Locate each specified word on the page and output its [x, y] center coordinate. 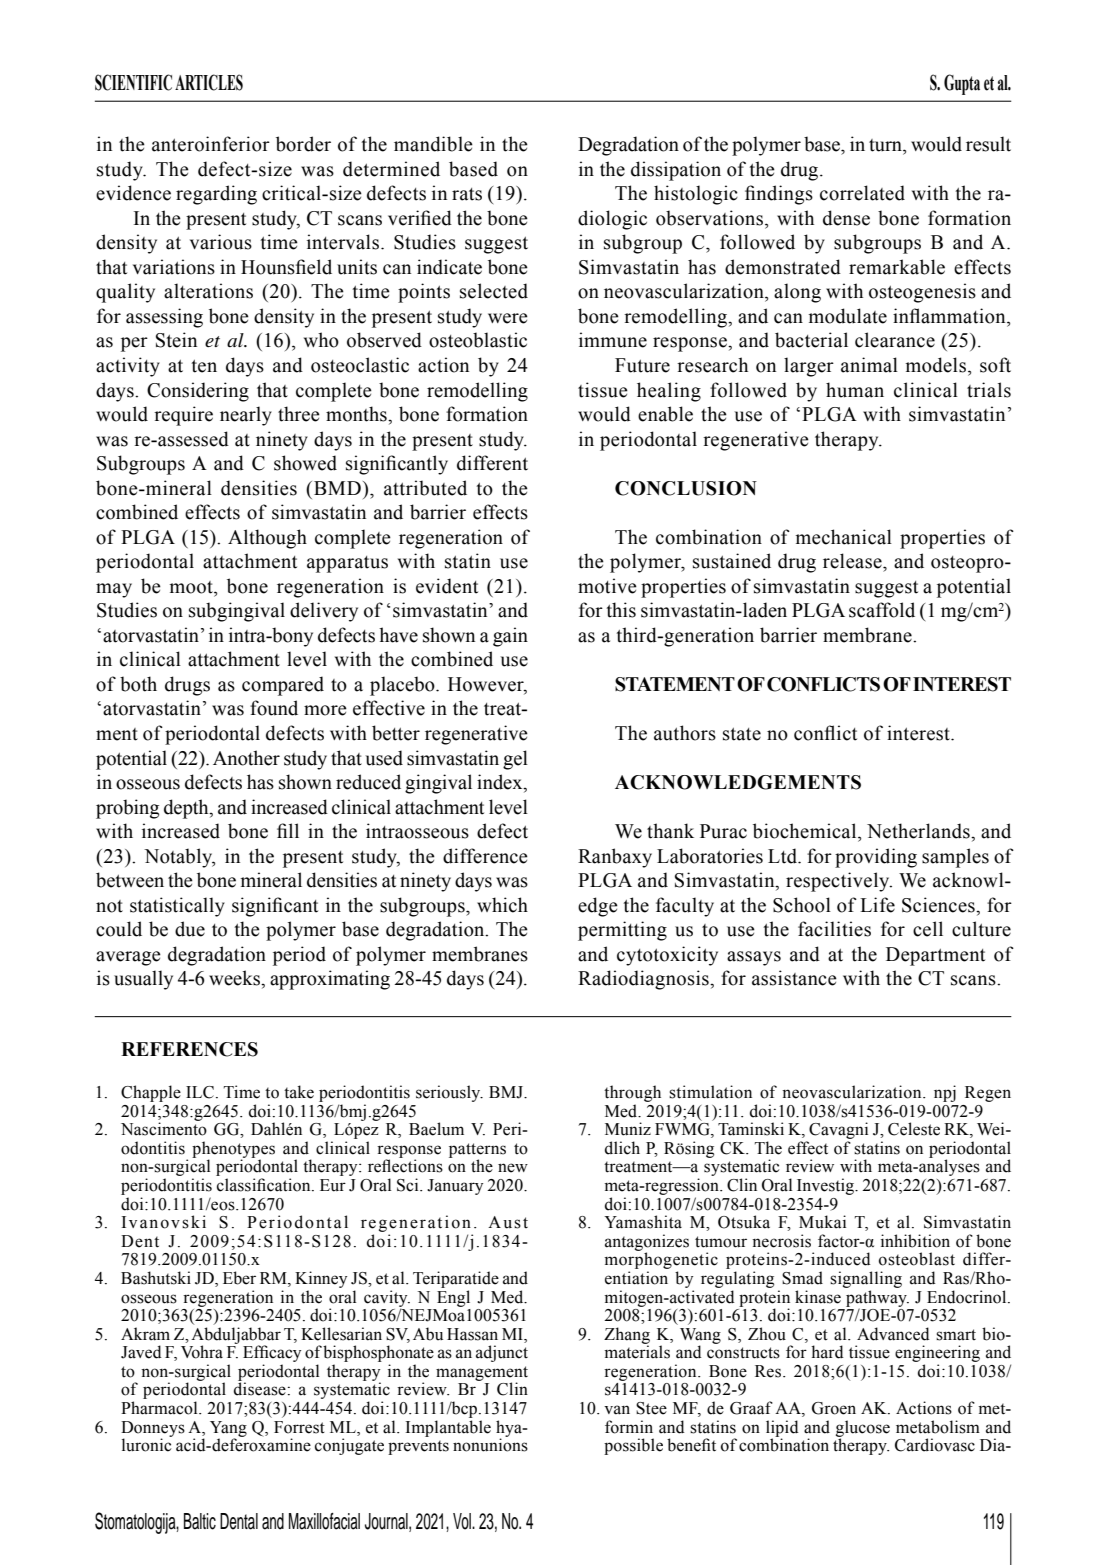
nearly [246, 416]
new [513, 1168]
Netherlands [919, 831]
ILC [200, 1092]
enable [665, 414]
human [855, 390]
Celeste [914, 1129]
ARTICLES [209, 82]
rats [467, 194]
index [501, 783]
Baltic [200, 1521]
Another [246, 758]
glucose [863, 1429]
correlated [862, 193]
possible [633, 1446]
